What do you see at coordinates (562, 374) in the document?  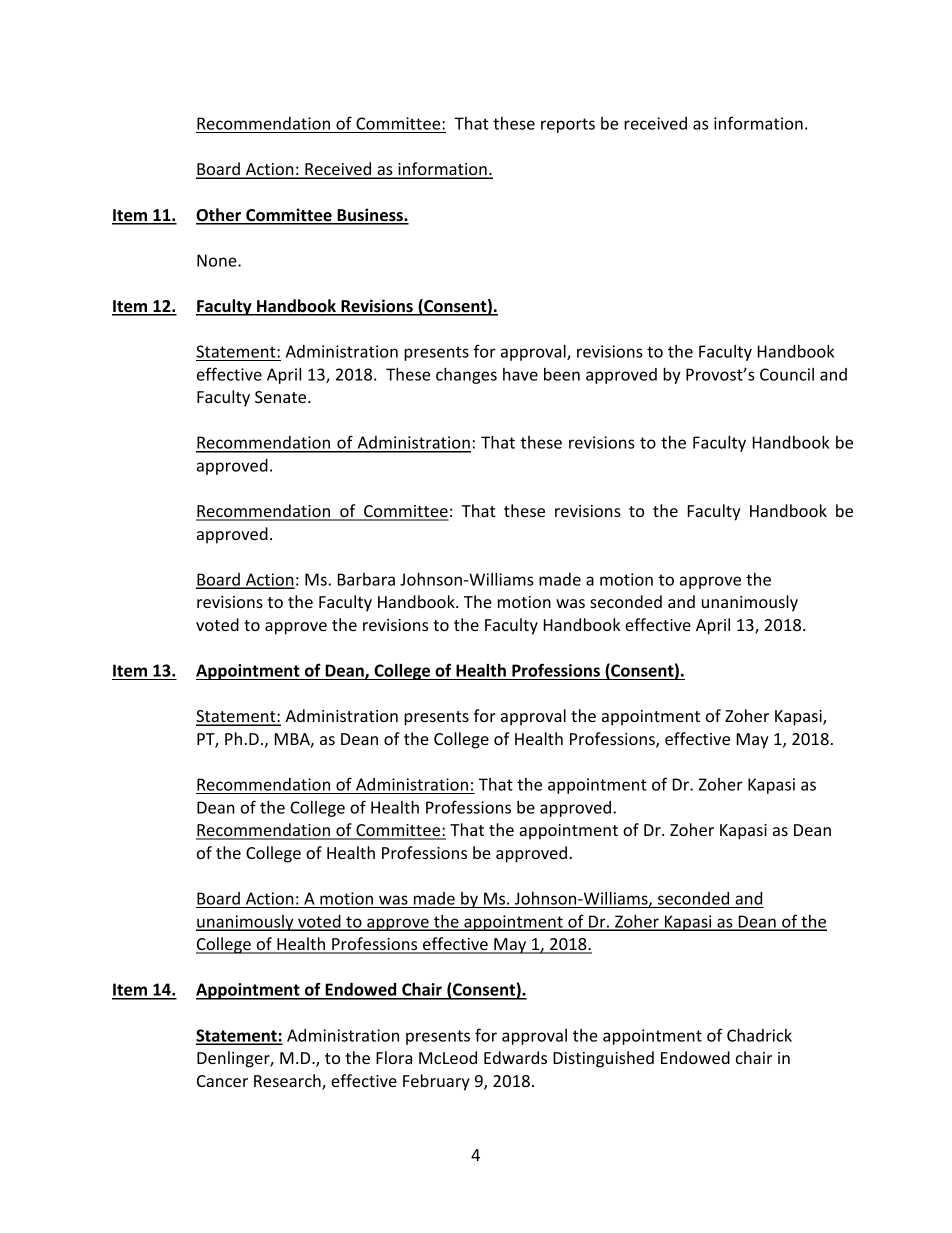 I see `been` at bounding box center [562, 374].
